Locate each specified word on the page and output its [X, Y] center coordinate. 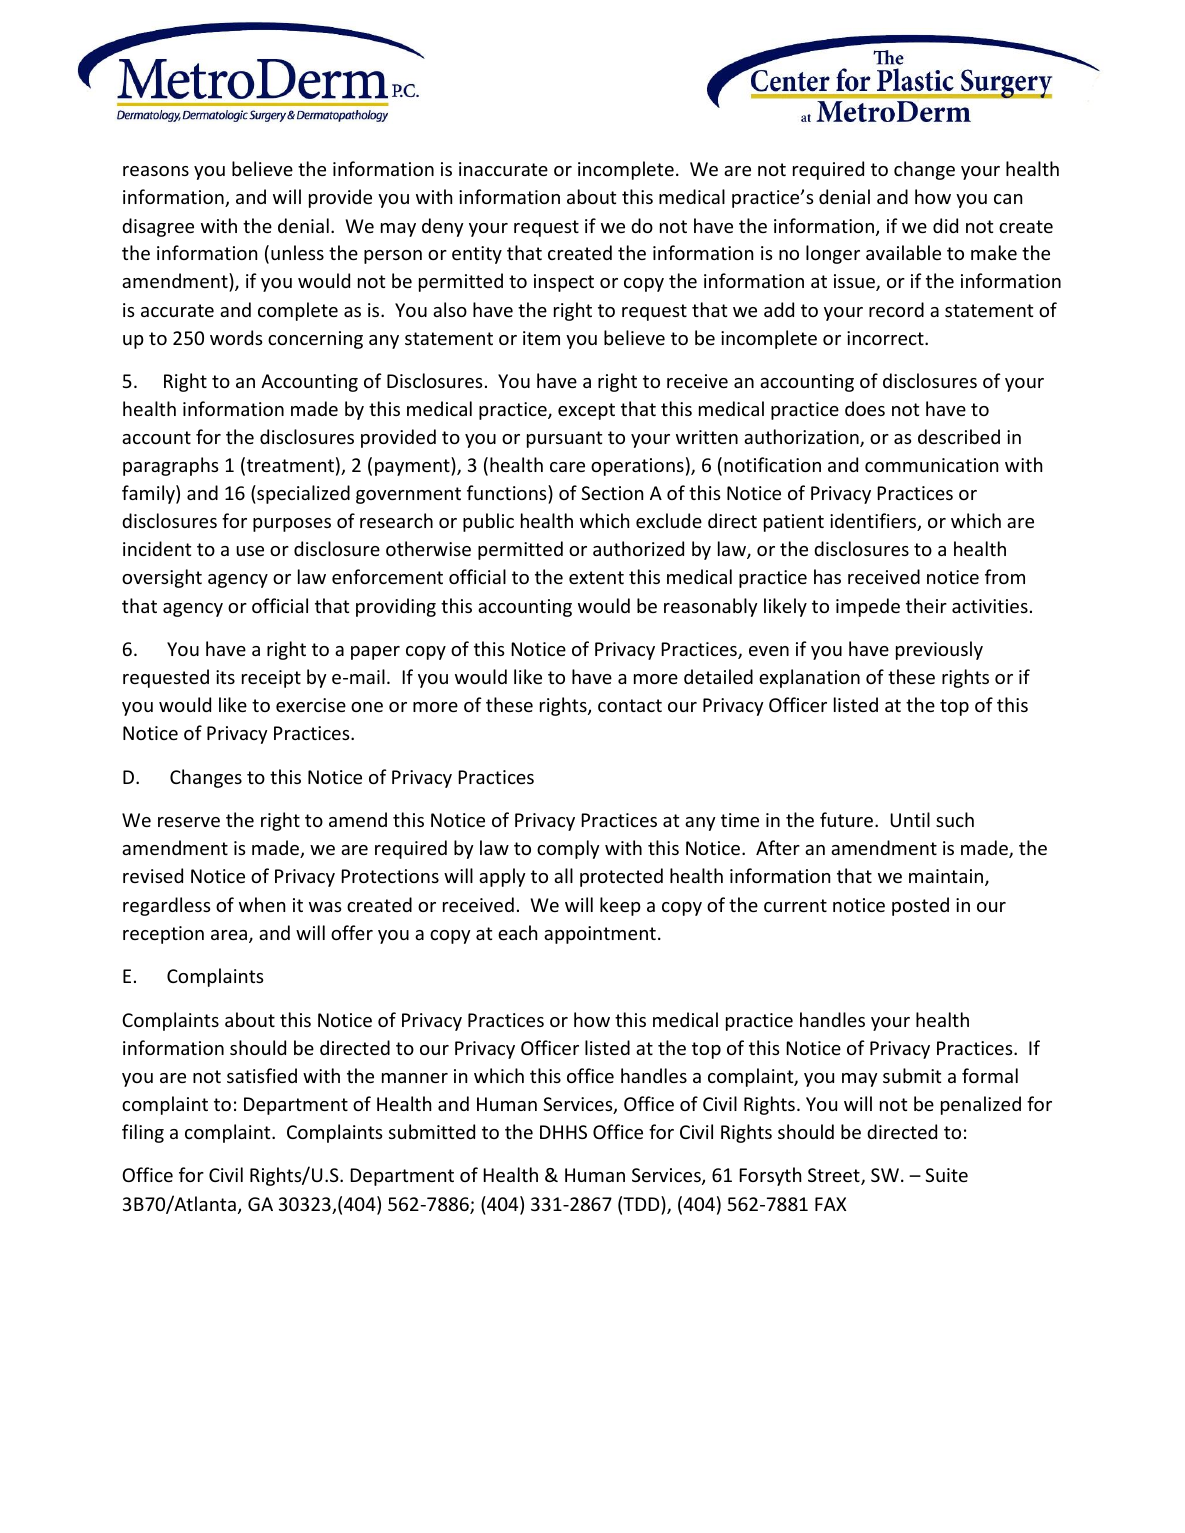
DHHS [563, 1132]
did [945, 225]
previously [939, 650]
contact [630, 705]
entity [477, 255]
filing [143, 1133]
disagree [158, 227]
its [225, 677]
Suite [946, 1175]
